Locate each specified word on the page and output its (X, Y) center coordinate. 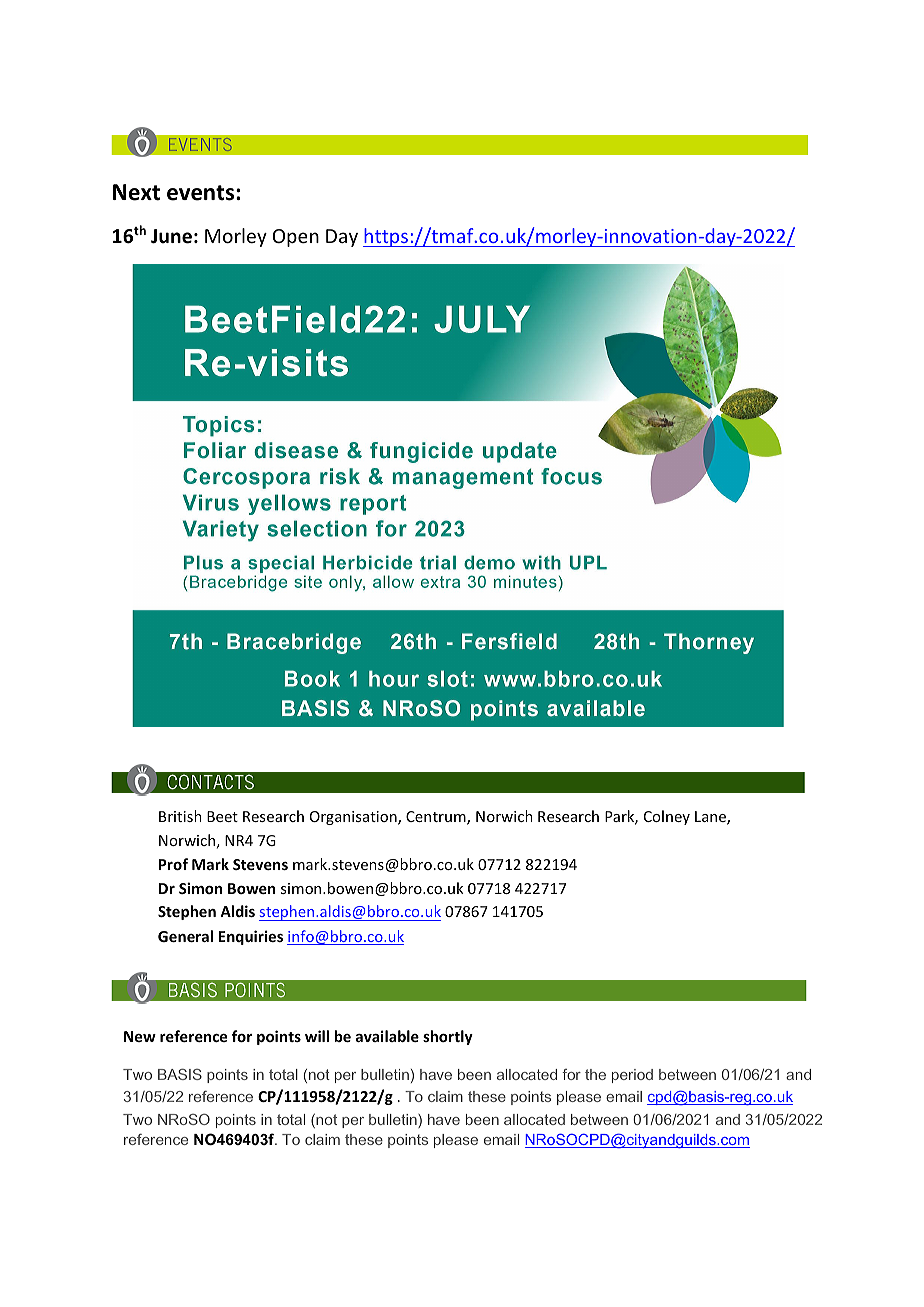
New (140, 1036)
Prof (173, 864)
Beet (222, 816)
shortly (448, 1037)
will (317, 1036)
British (180, 816)
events (202, 193)
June (171, 236)
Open (296, 238)
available (387, 1036)
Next (136, 192)
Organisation (354, 818)
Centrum (437, 818)
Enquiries (251, 937)
